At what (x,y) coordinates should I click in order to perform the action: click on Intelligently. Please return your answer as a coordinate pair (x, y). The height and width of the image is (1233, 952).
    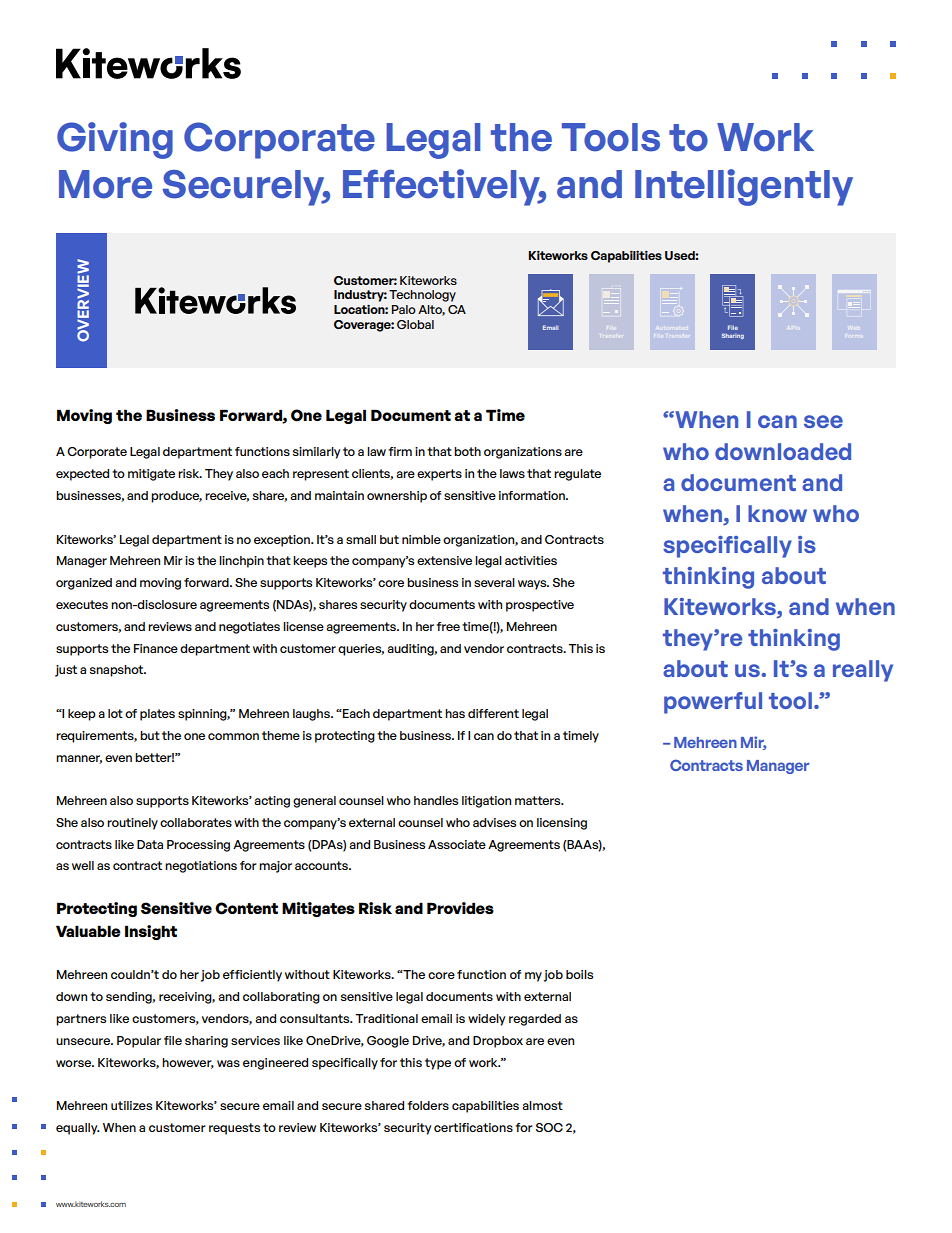
    Looking at the image, I should click on (744, 187).
